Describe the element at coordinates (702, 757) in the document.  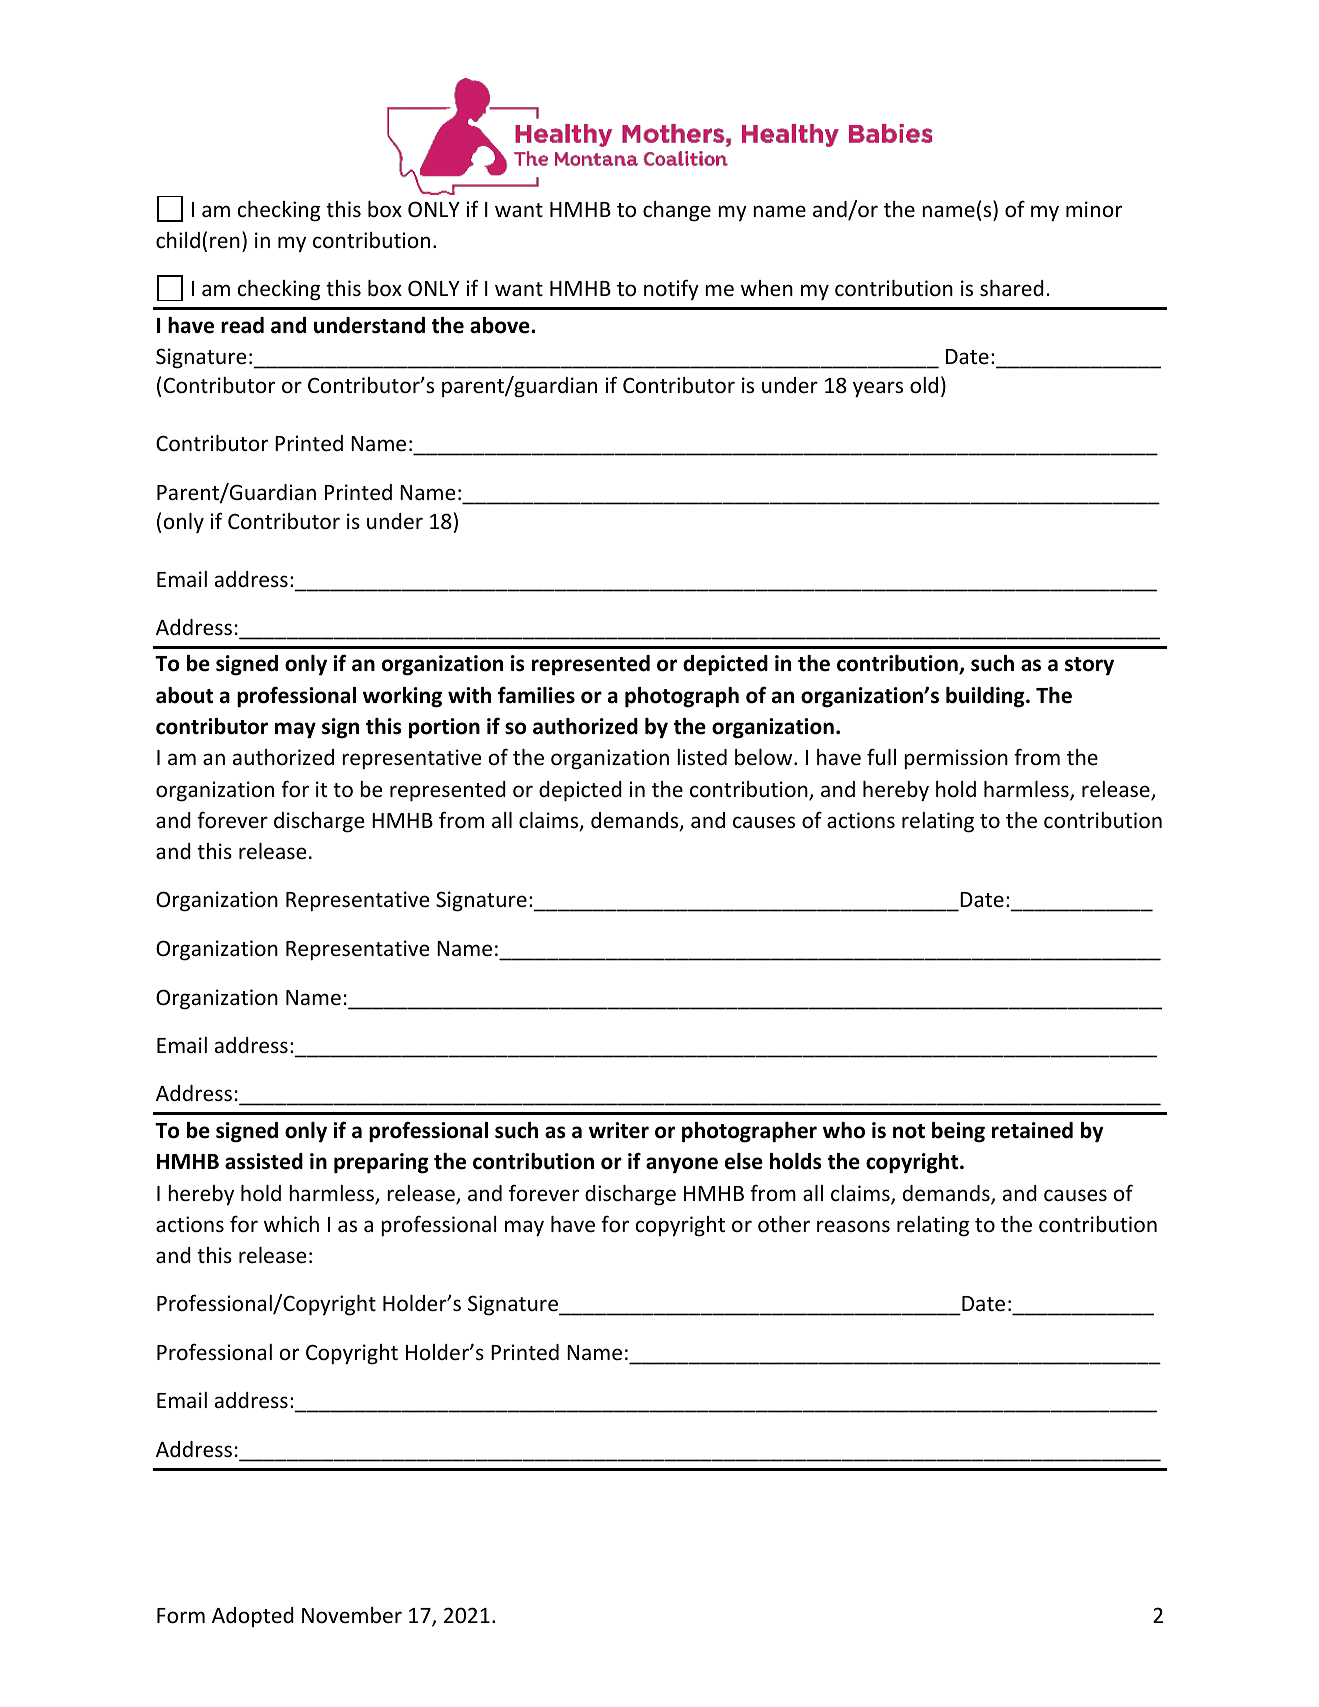
I see `listed` at that location.
